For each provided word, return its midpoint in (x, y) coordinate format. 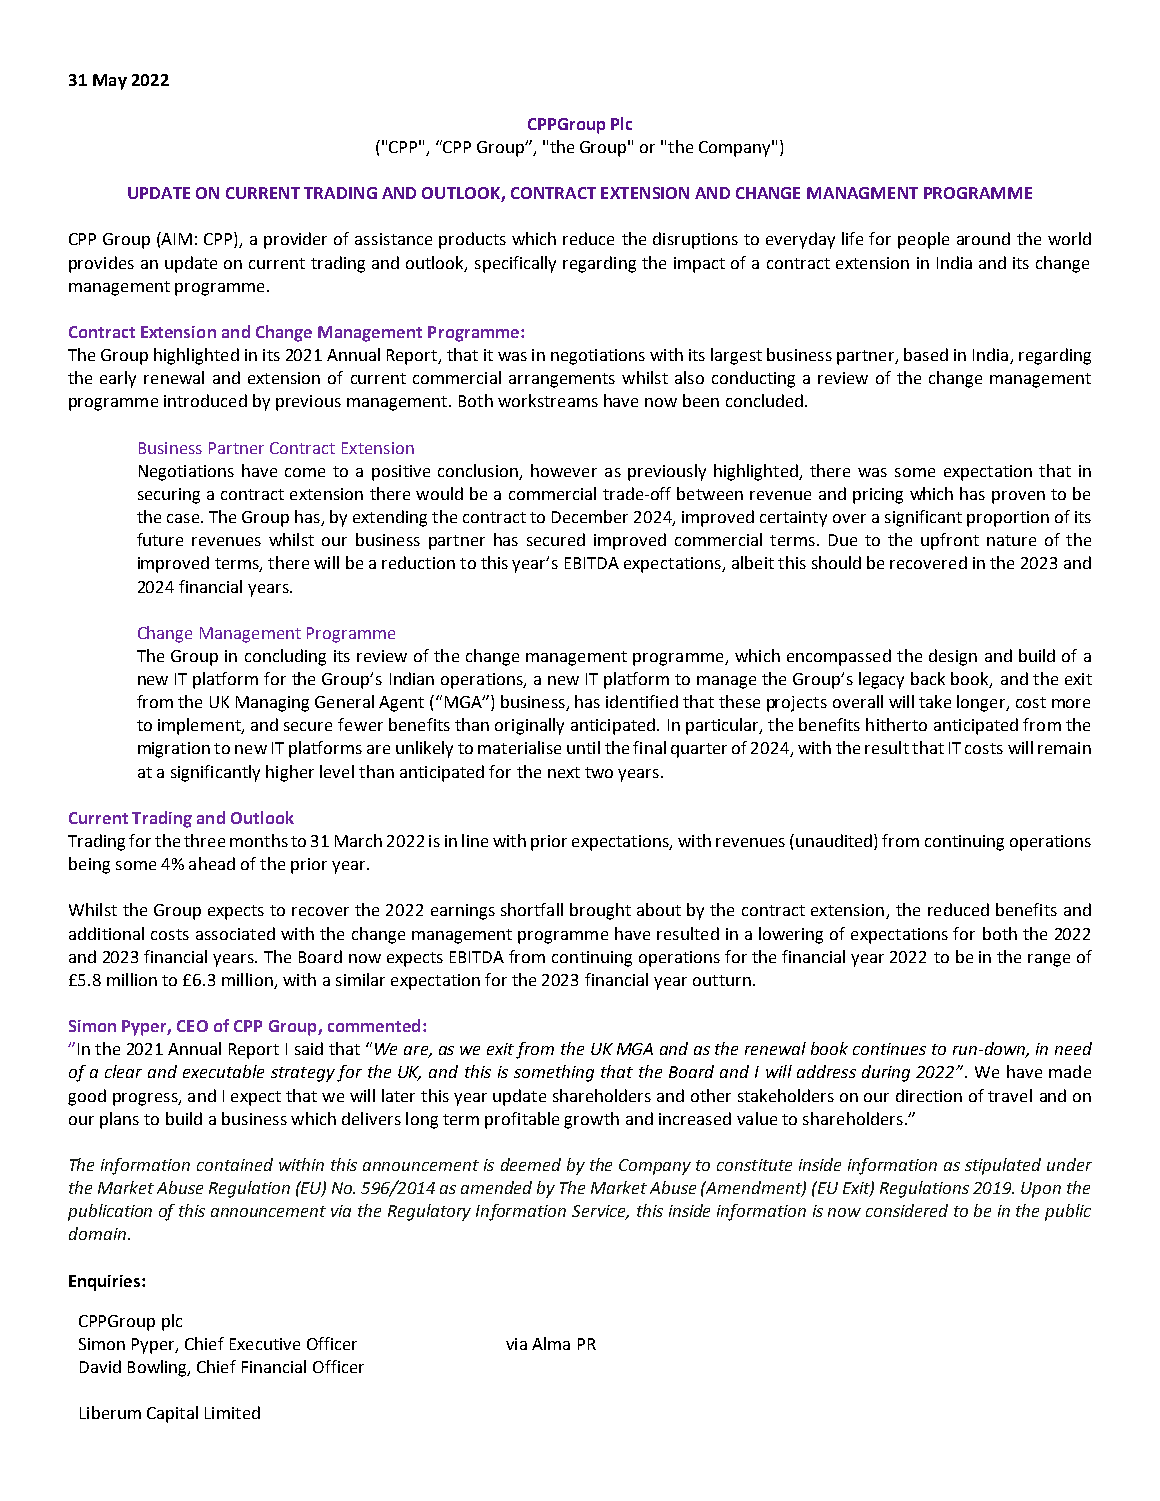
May (110, 82)
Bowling (158, 1368)
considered (907, 1210)
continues (889, 1049)
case (184, 518)
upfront (950, 541)
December (590, 516)
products (472, 240)
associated (235, 933)
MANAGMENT (862, 193)
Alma (551, 1343)
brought (600, 911)
